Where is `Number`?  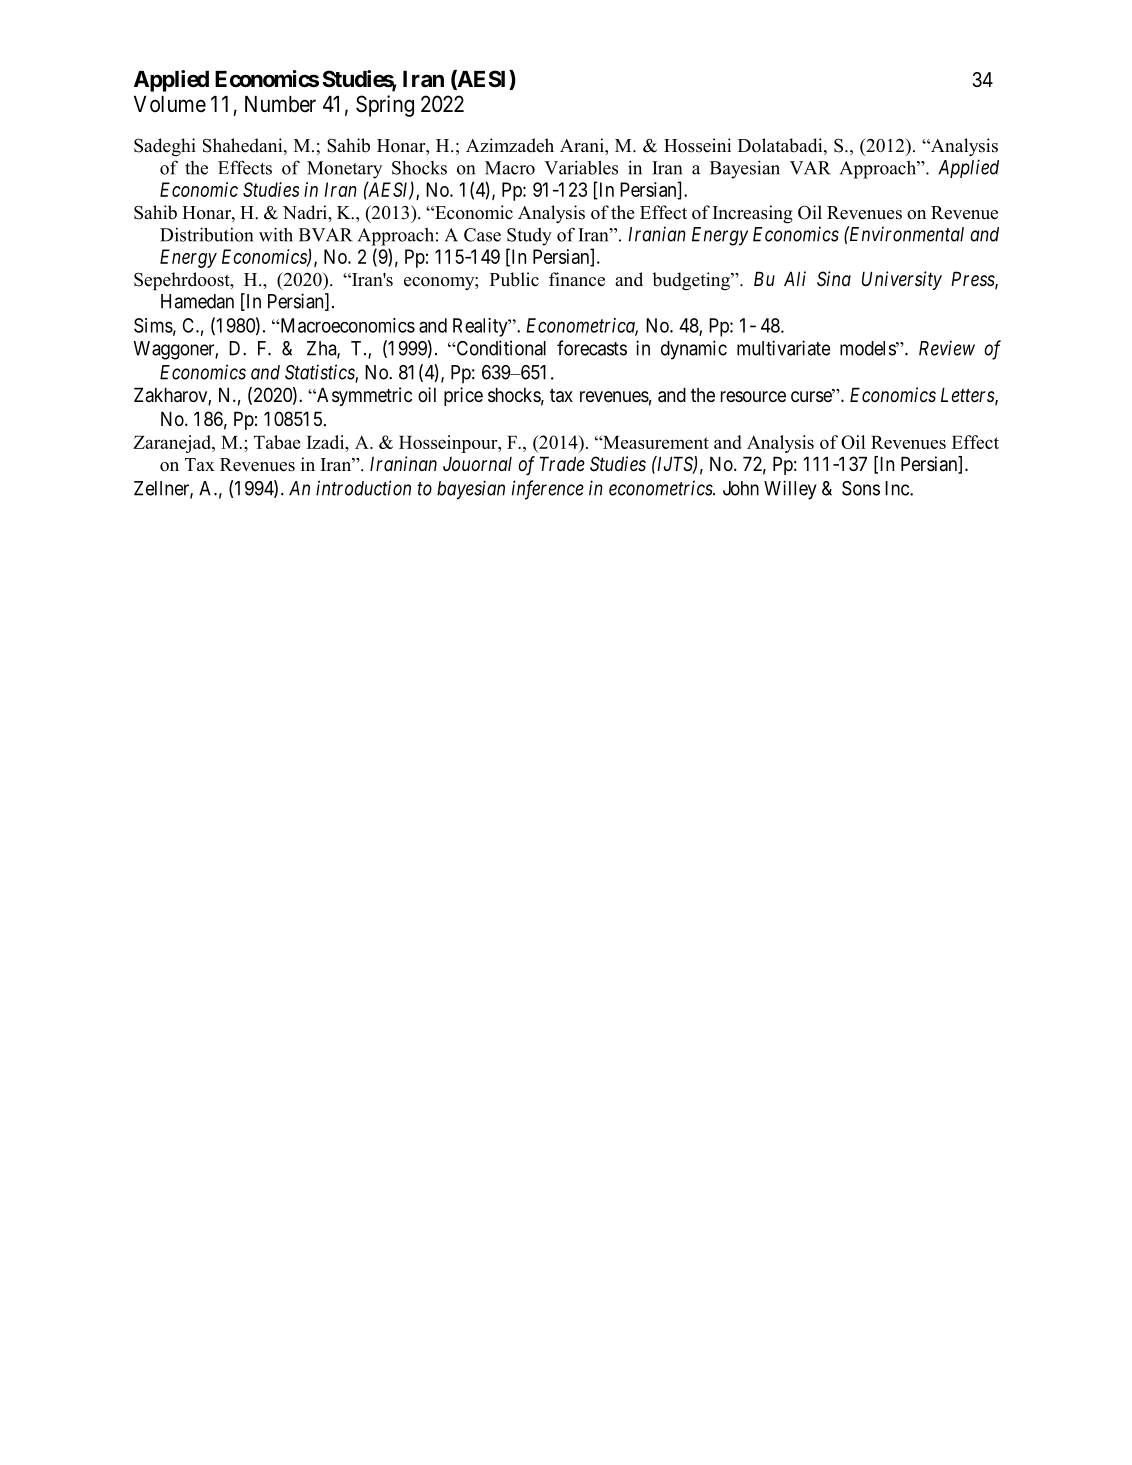
Number is located at coordinates (280, 104).
